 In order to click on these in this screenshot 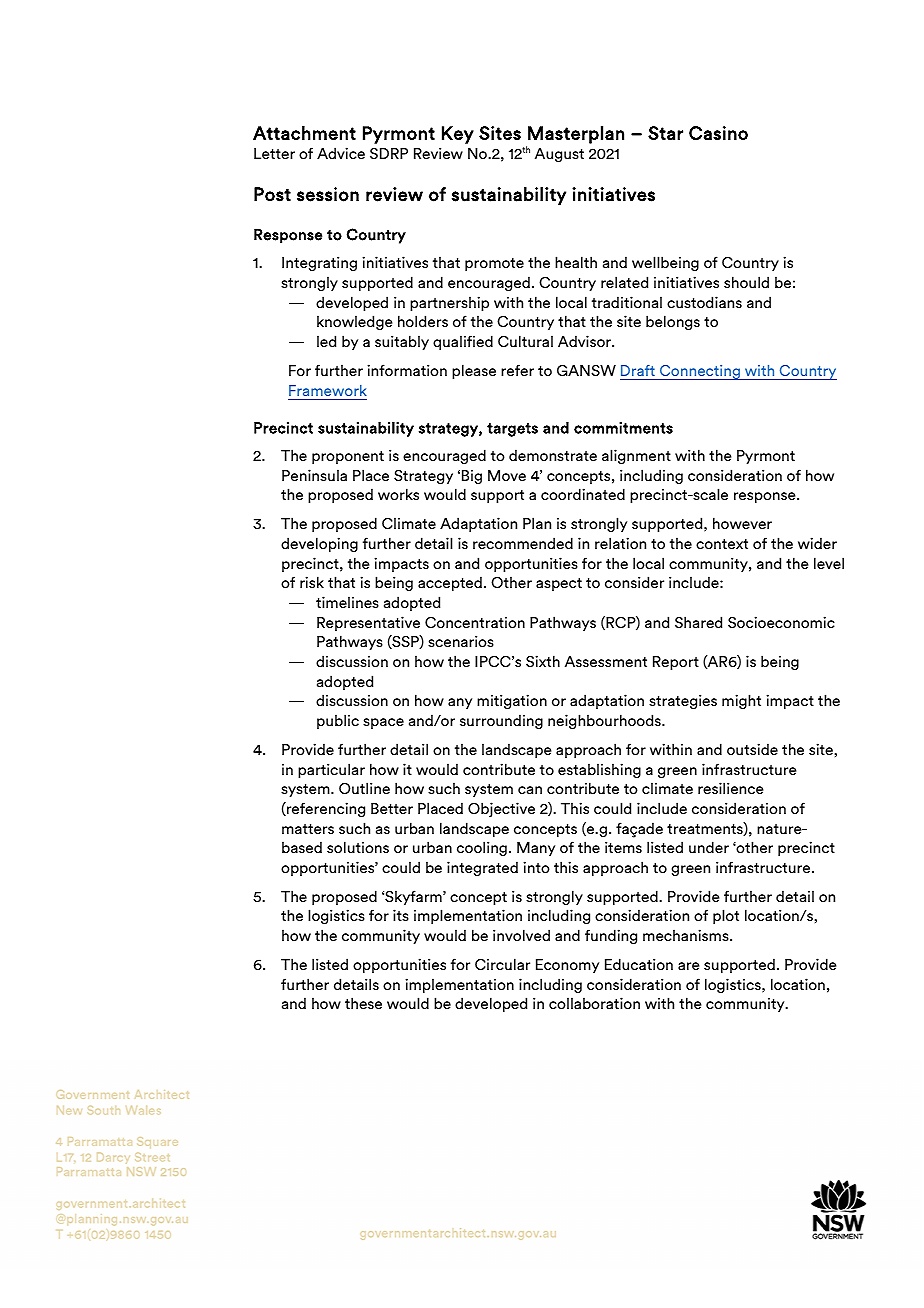, I will do `click(363, 1003)`.
